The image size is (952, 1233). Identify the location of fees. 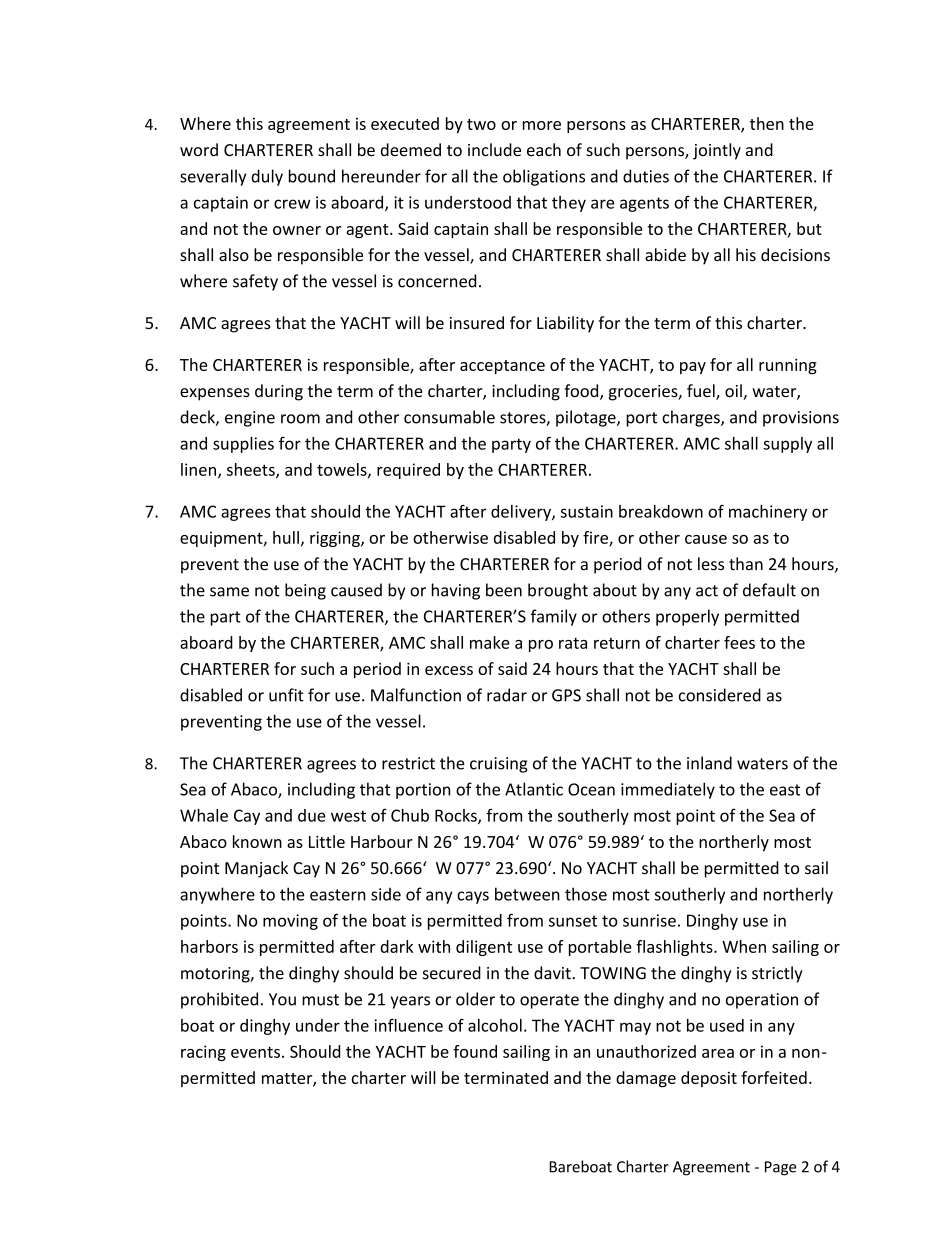
(739, 642).
